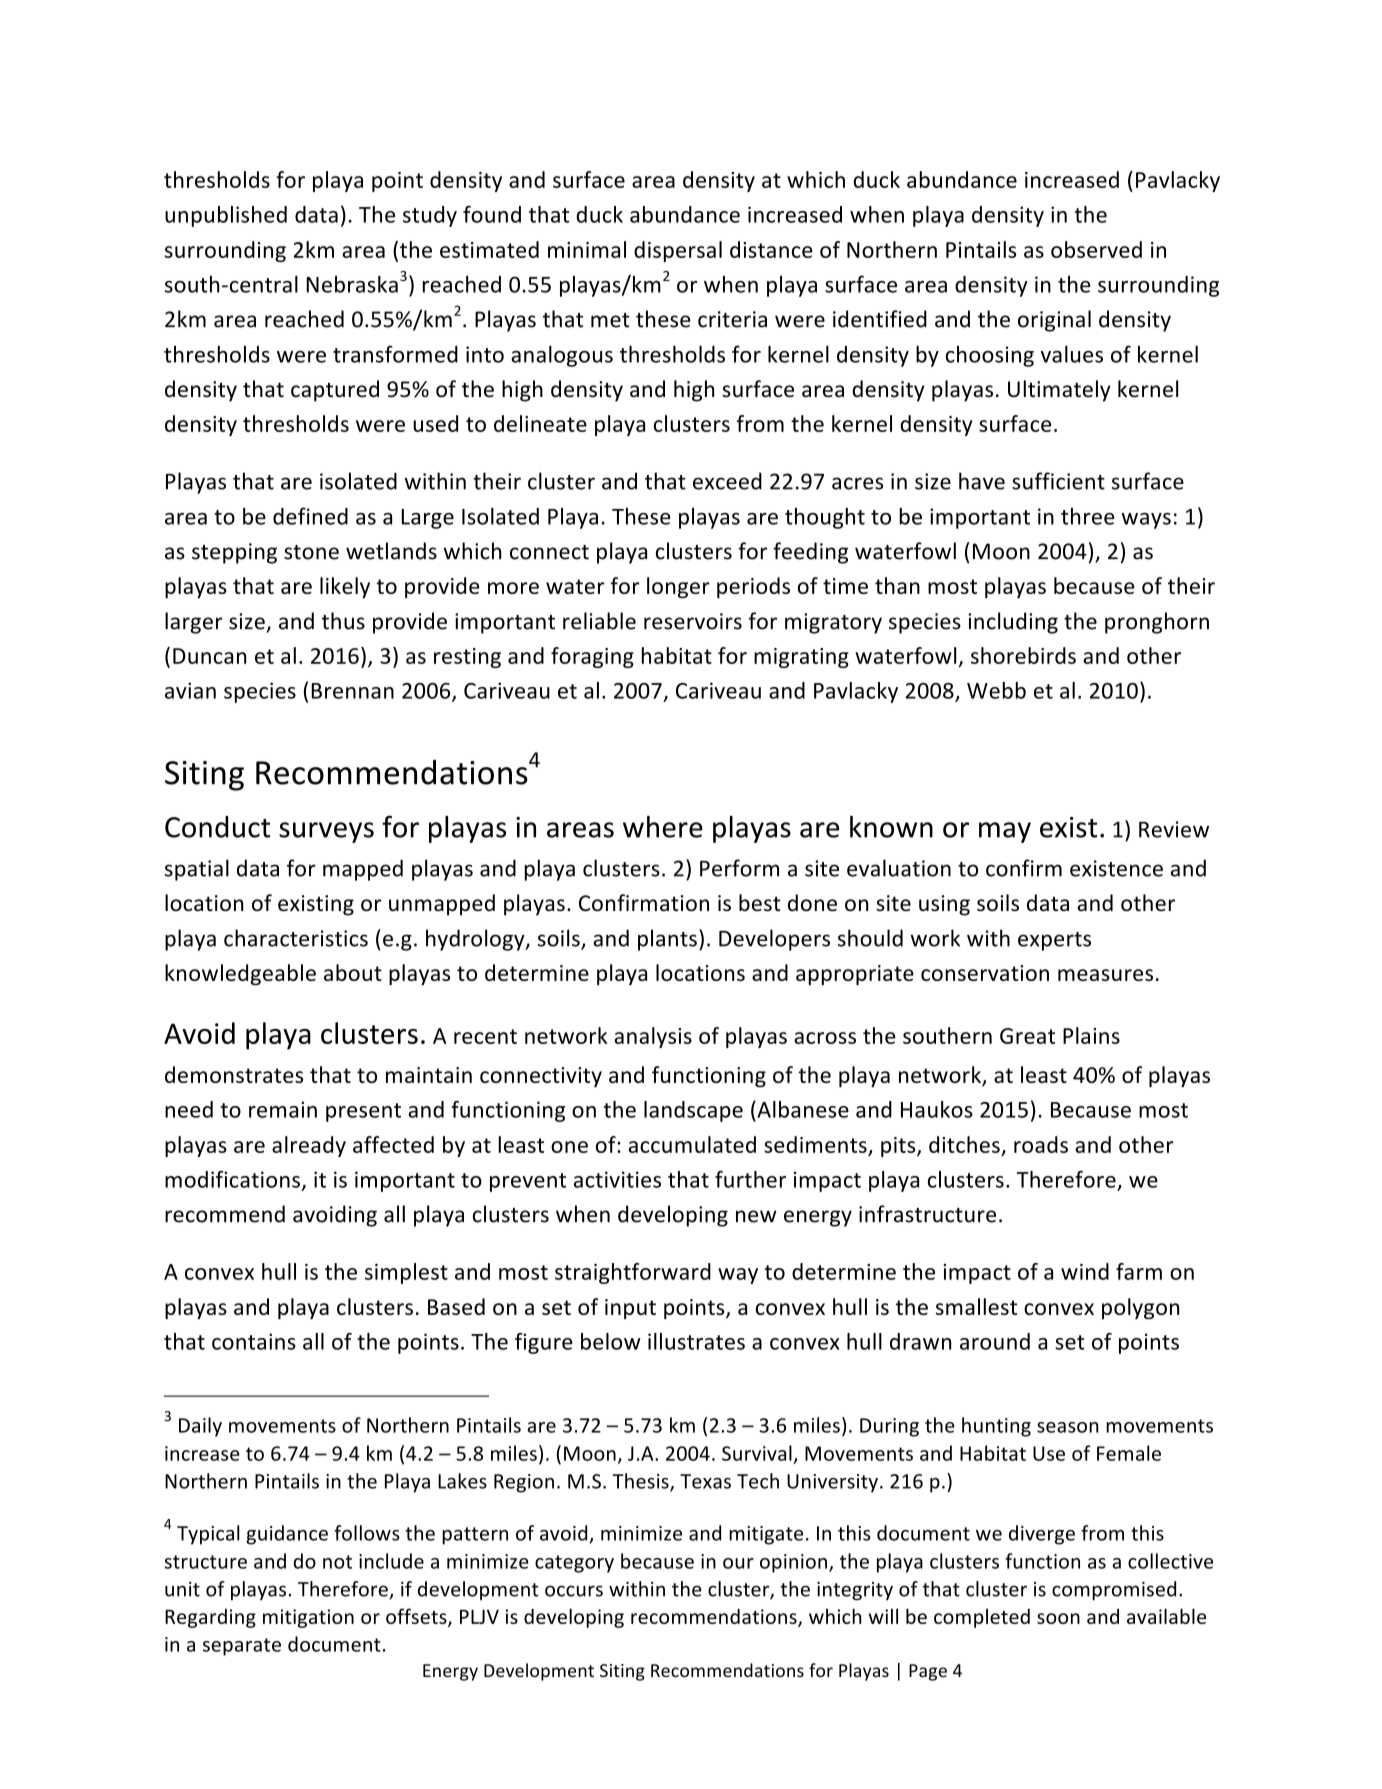 The image size is (1382, 1789). I want to click on likely, so click(345, 588).
